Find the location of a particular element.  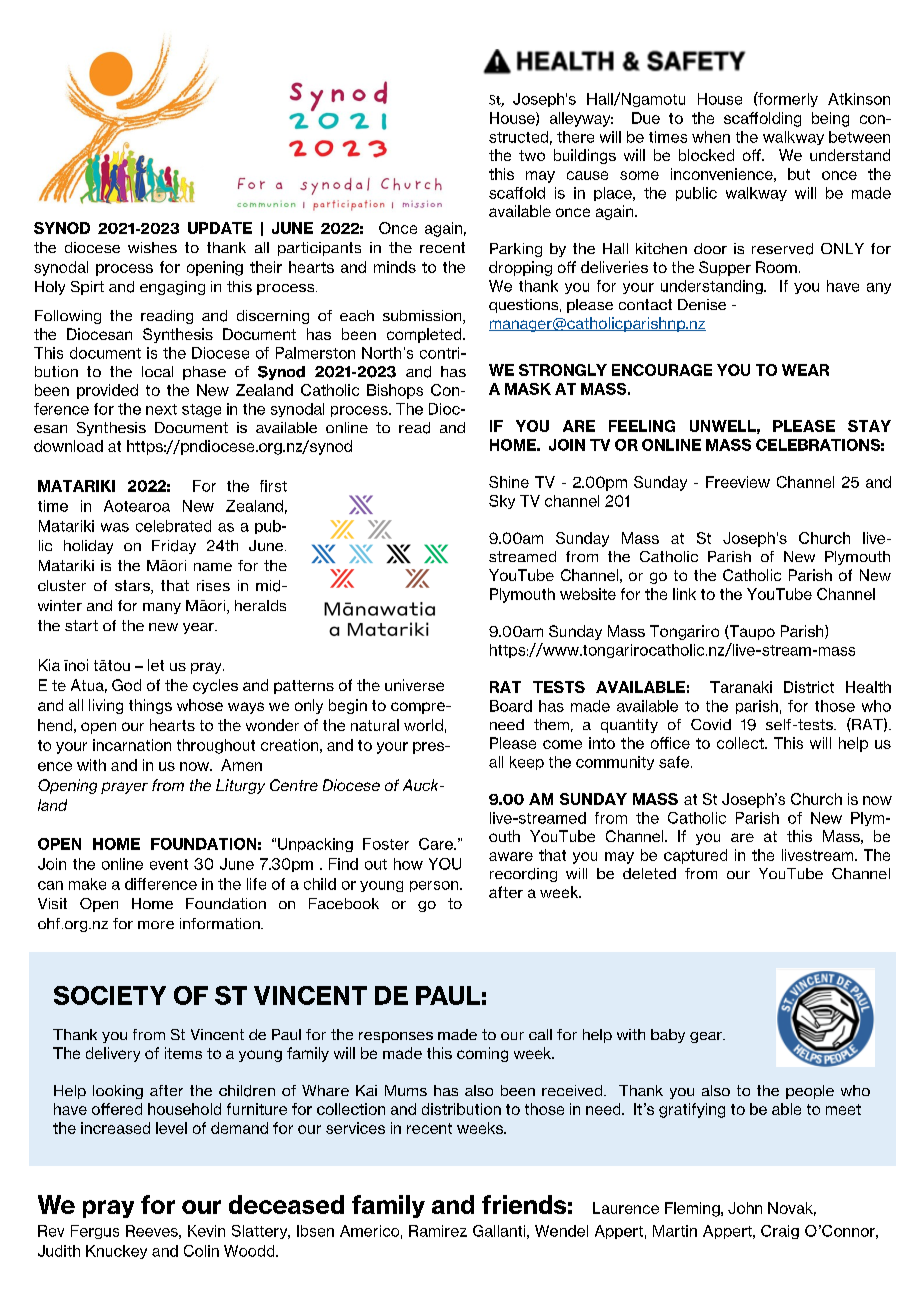

Care is located at coordinates (437, 844).
